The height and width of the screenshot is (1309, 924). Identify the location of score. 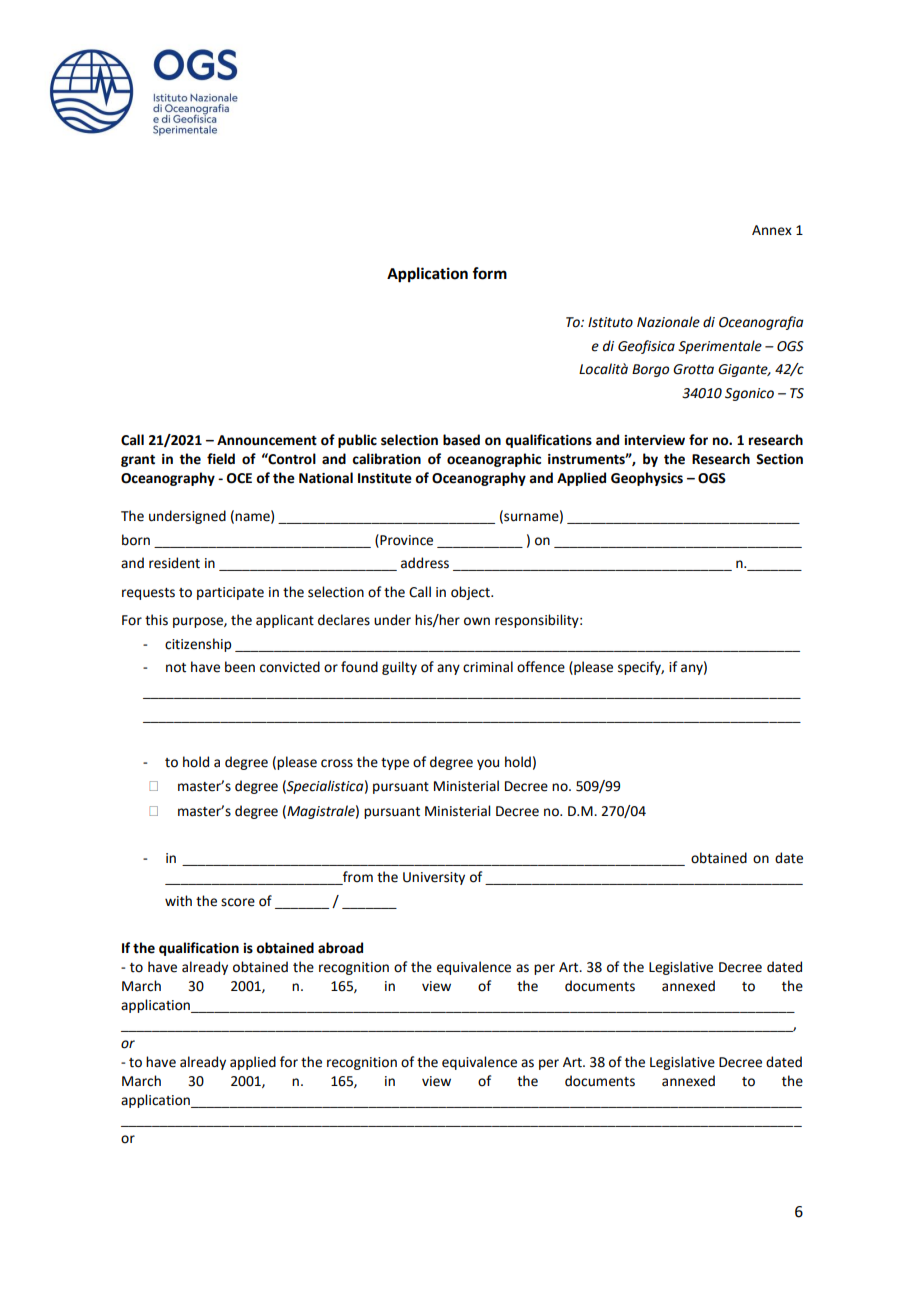
(238, 902).
